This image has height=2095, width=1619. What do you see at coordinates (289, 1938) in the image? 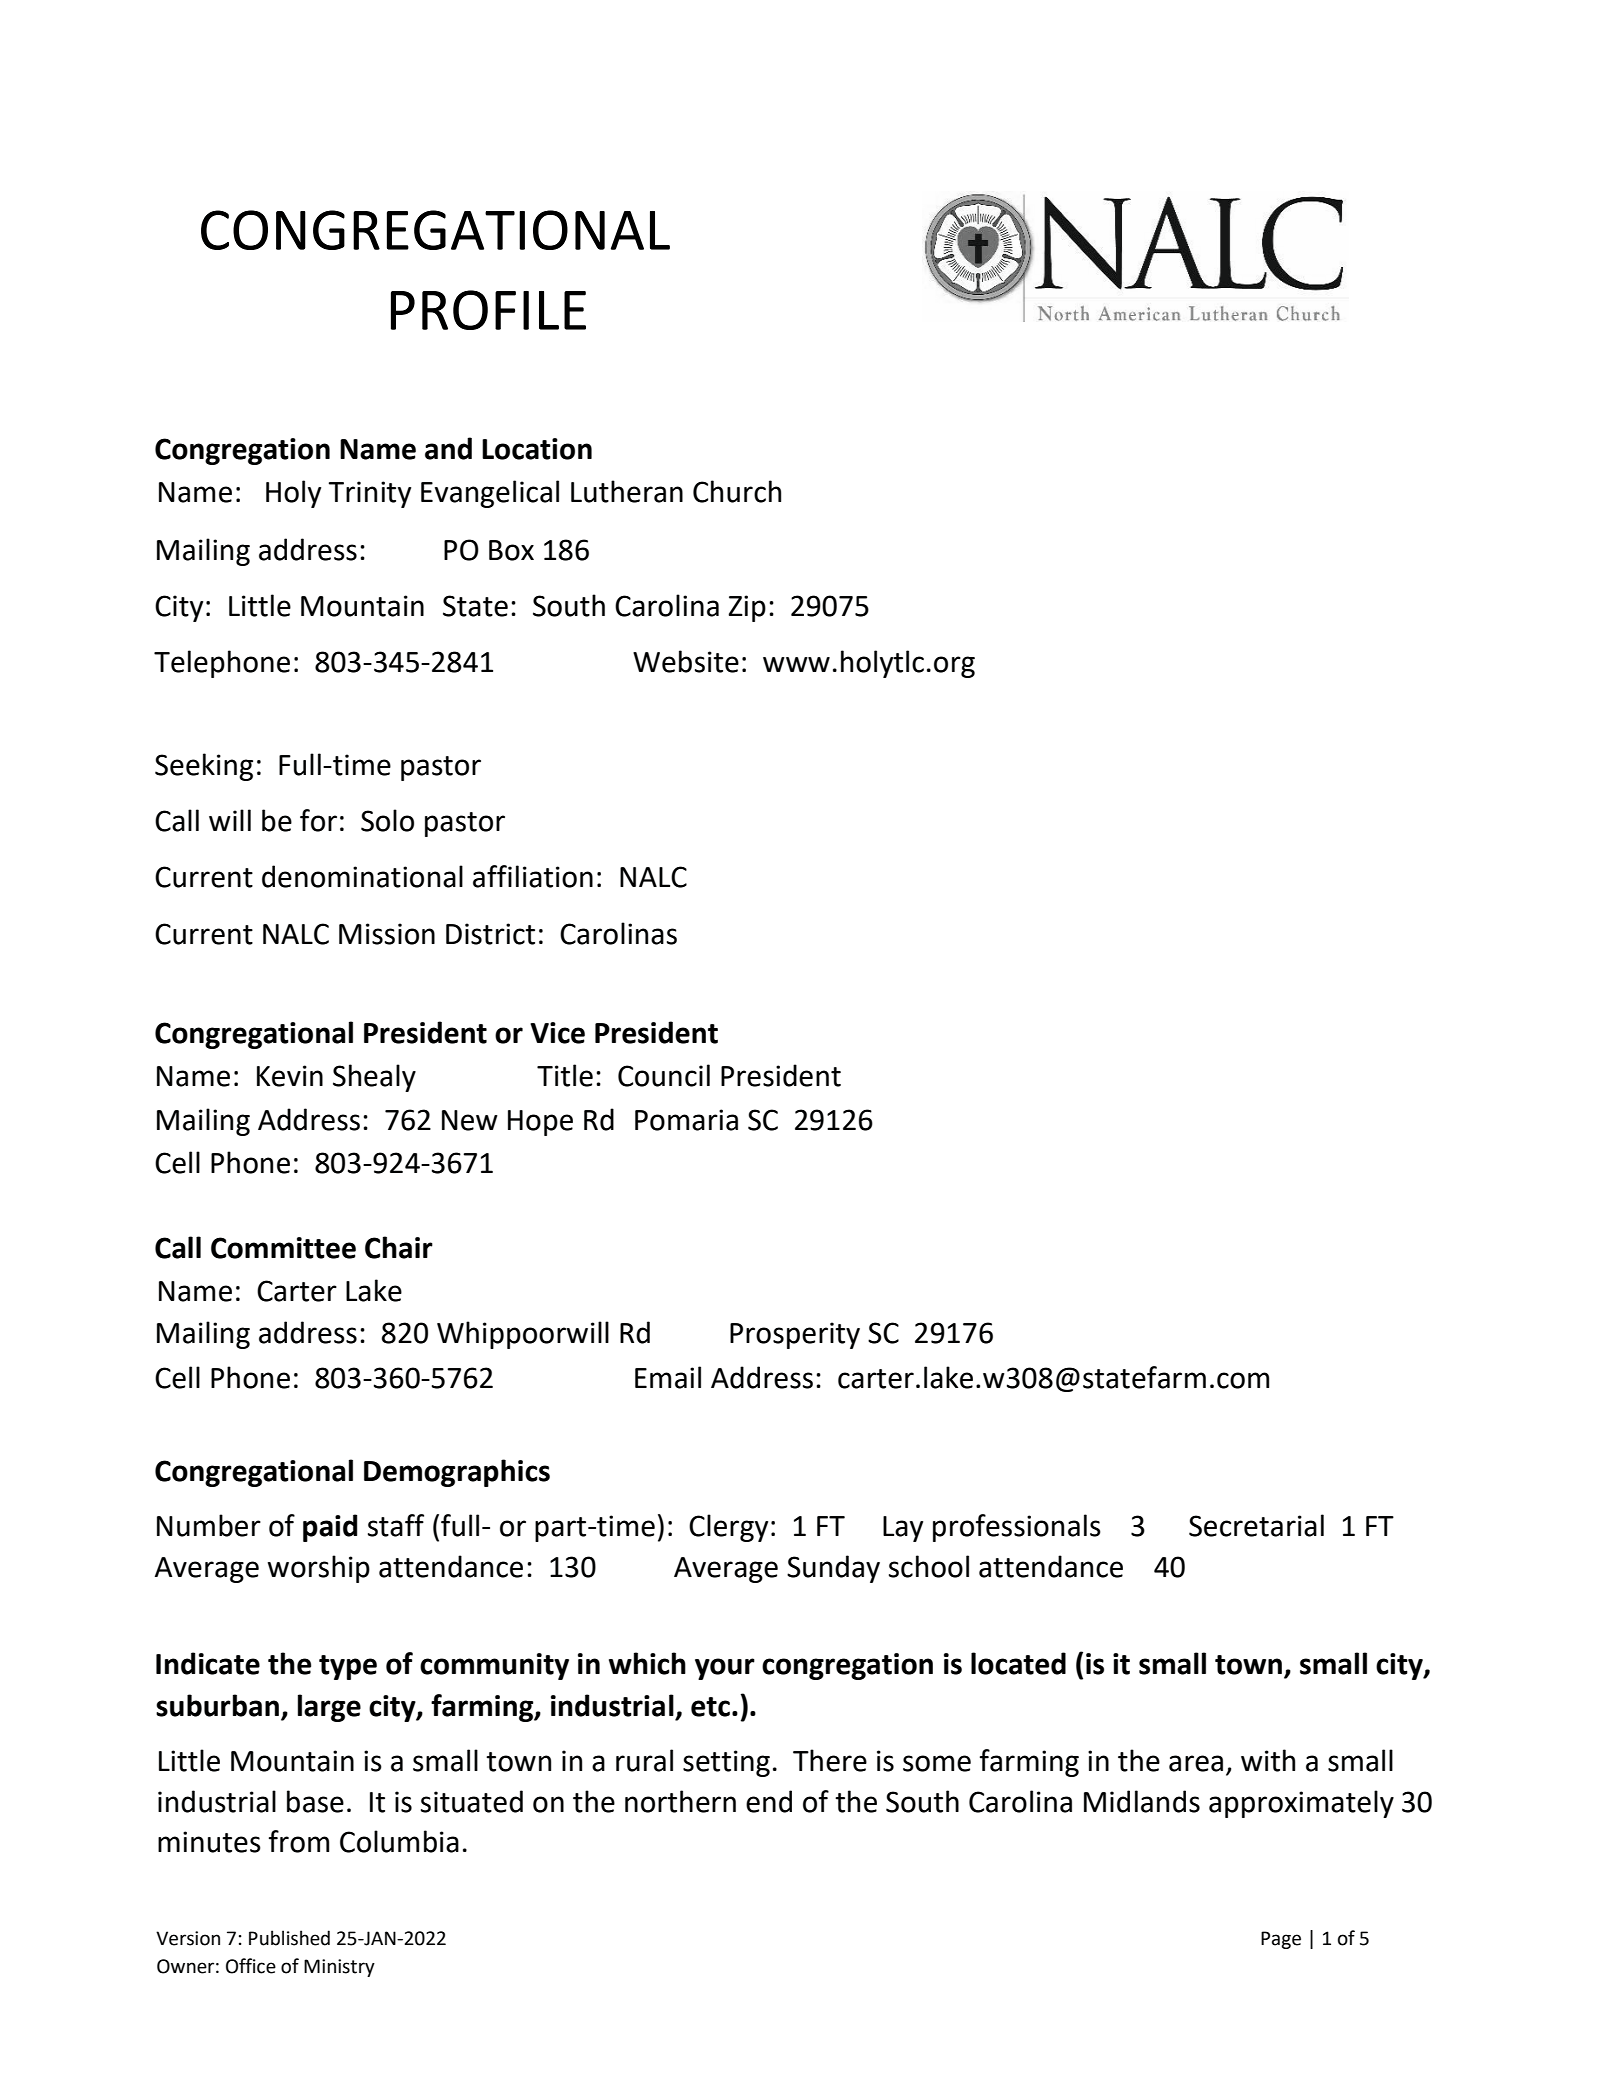
I see `Published` at bounding box center [289, 1938].
